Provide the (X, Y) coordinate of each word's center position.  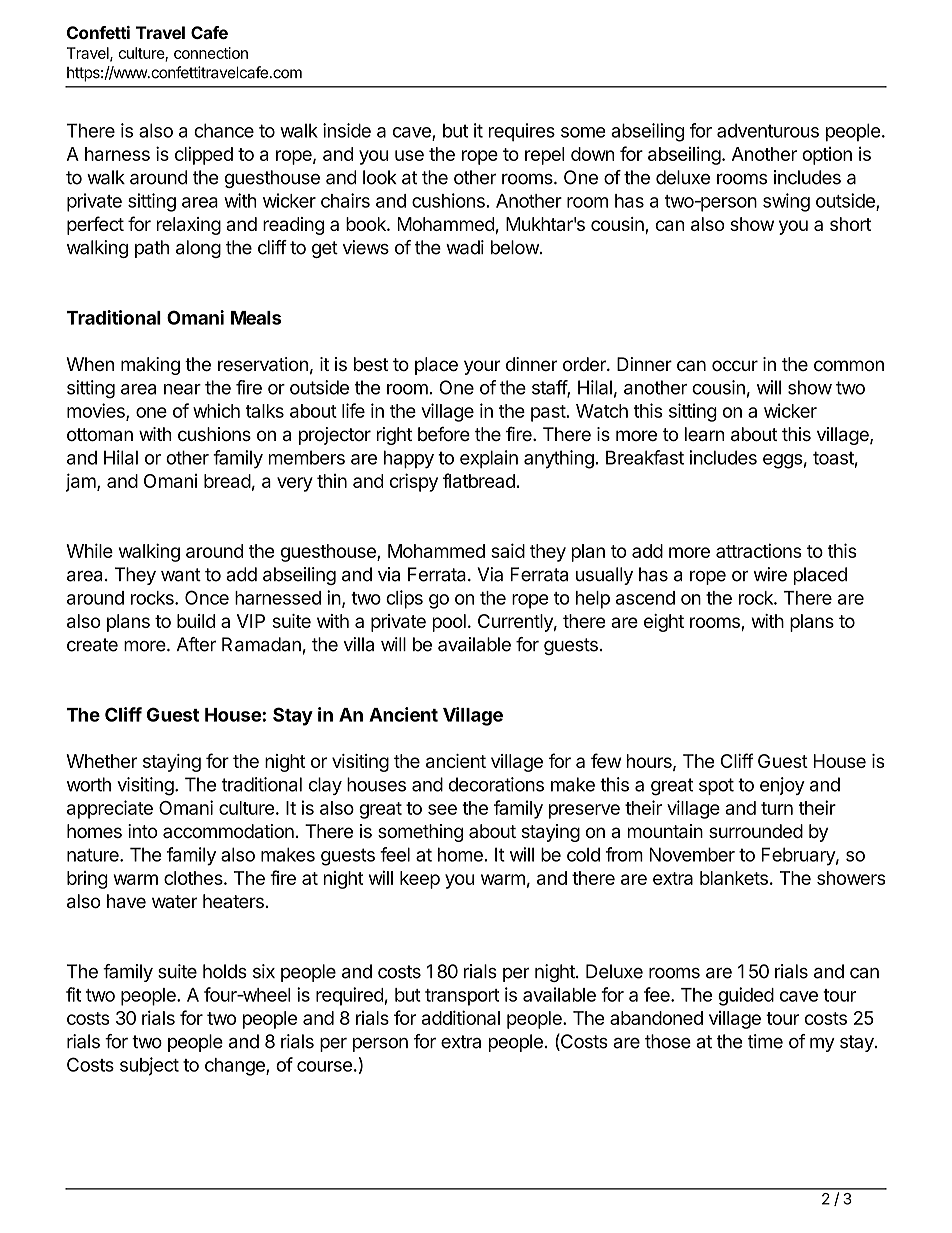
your (482, 367)
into (143, 831)
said (508, 550)
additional (461, 1017)
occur (735, 365)
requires (522, 132)
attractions (759, 550)
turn (777, 808)
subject (149, 1066)
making (150, 366)
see (442, 809)
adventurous (768, 130)
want (181, 575)
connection (211, 53)
